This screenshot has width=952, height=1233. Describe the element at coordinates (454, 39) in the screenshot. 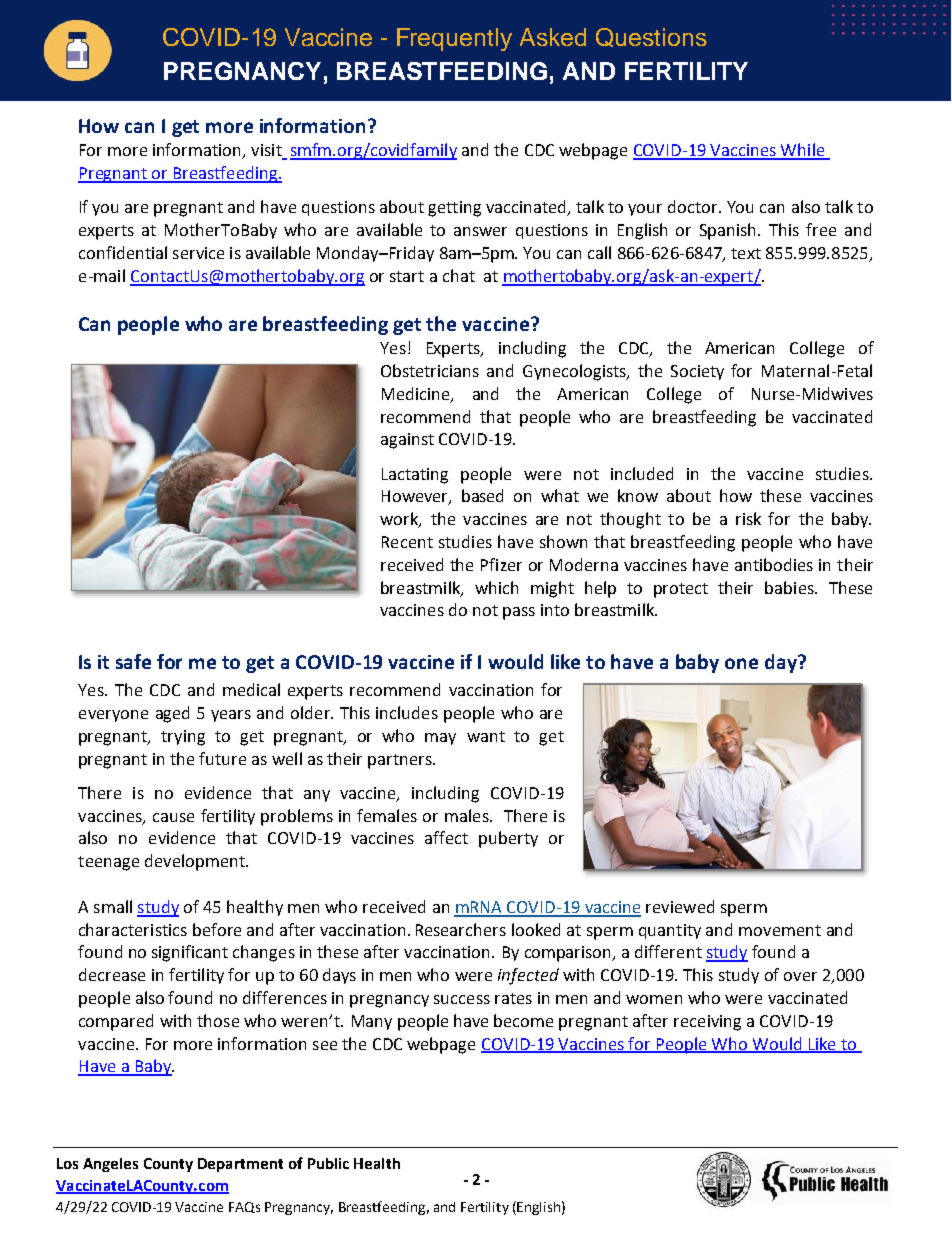

I see `Frequently` at that location.
